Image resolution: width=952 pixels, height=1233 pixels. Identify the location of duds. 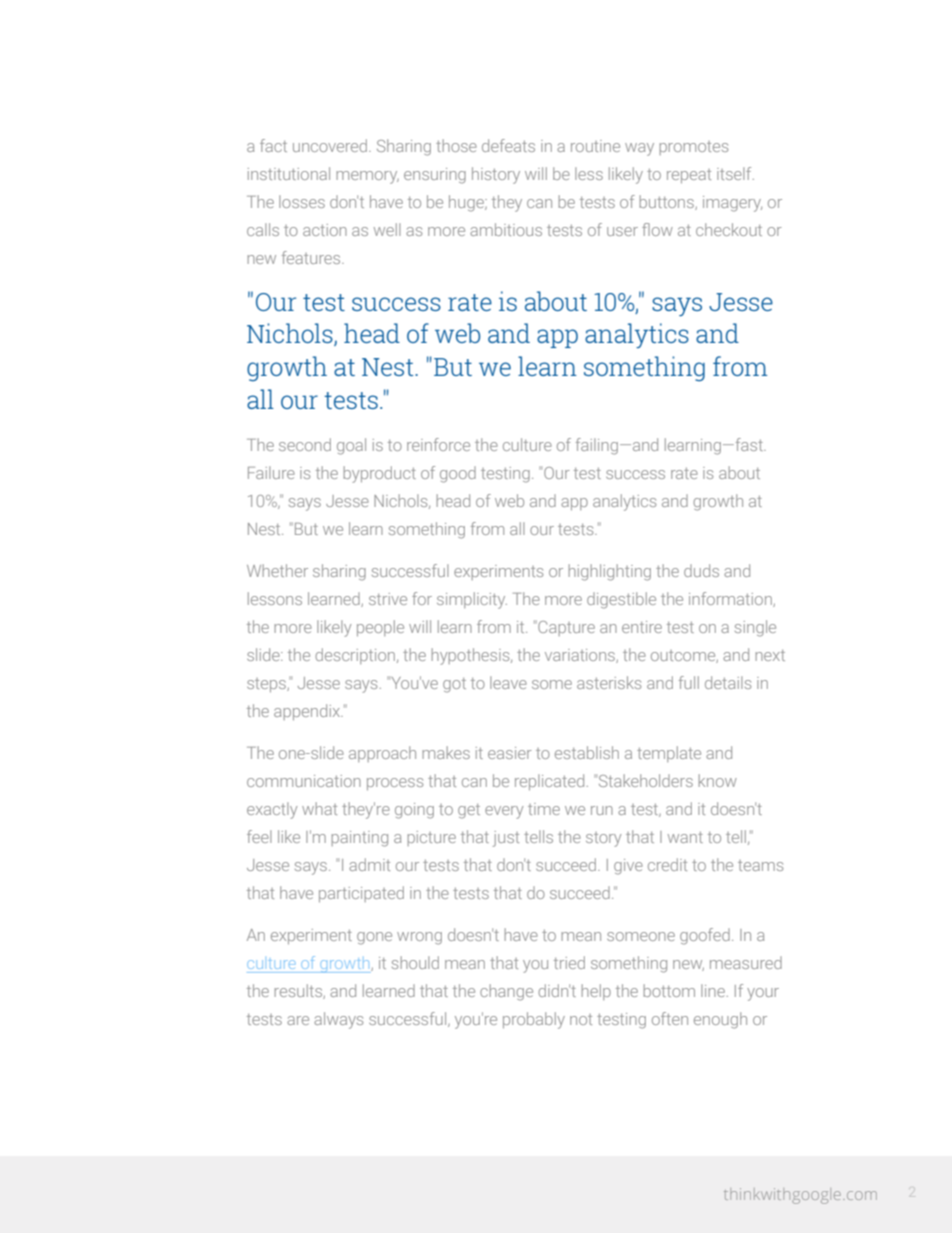
(701, 570).
